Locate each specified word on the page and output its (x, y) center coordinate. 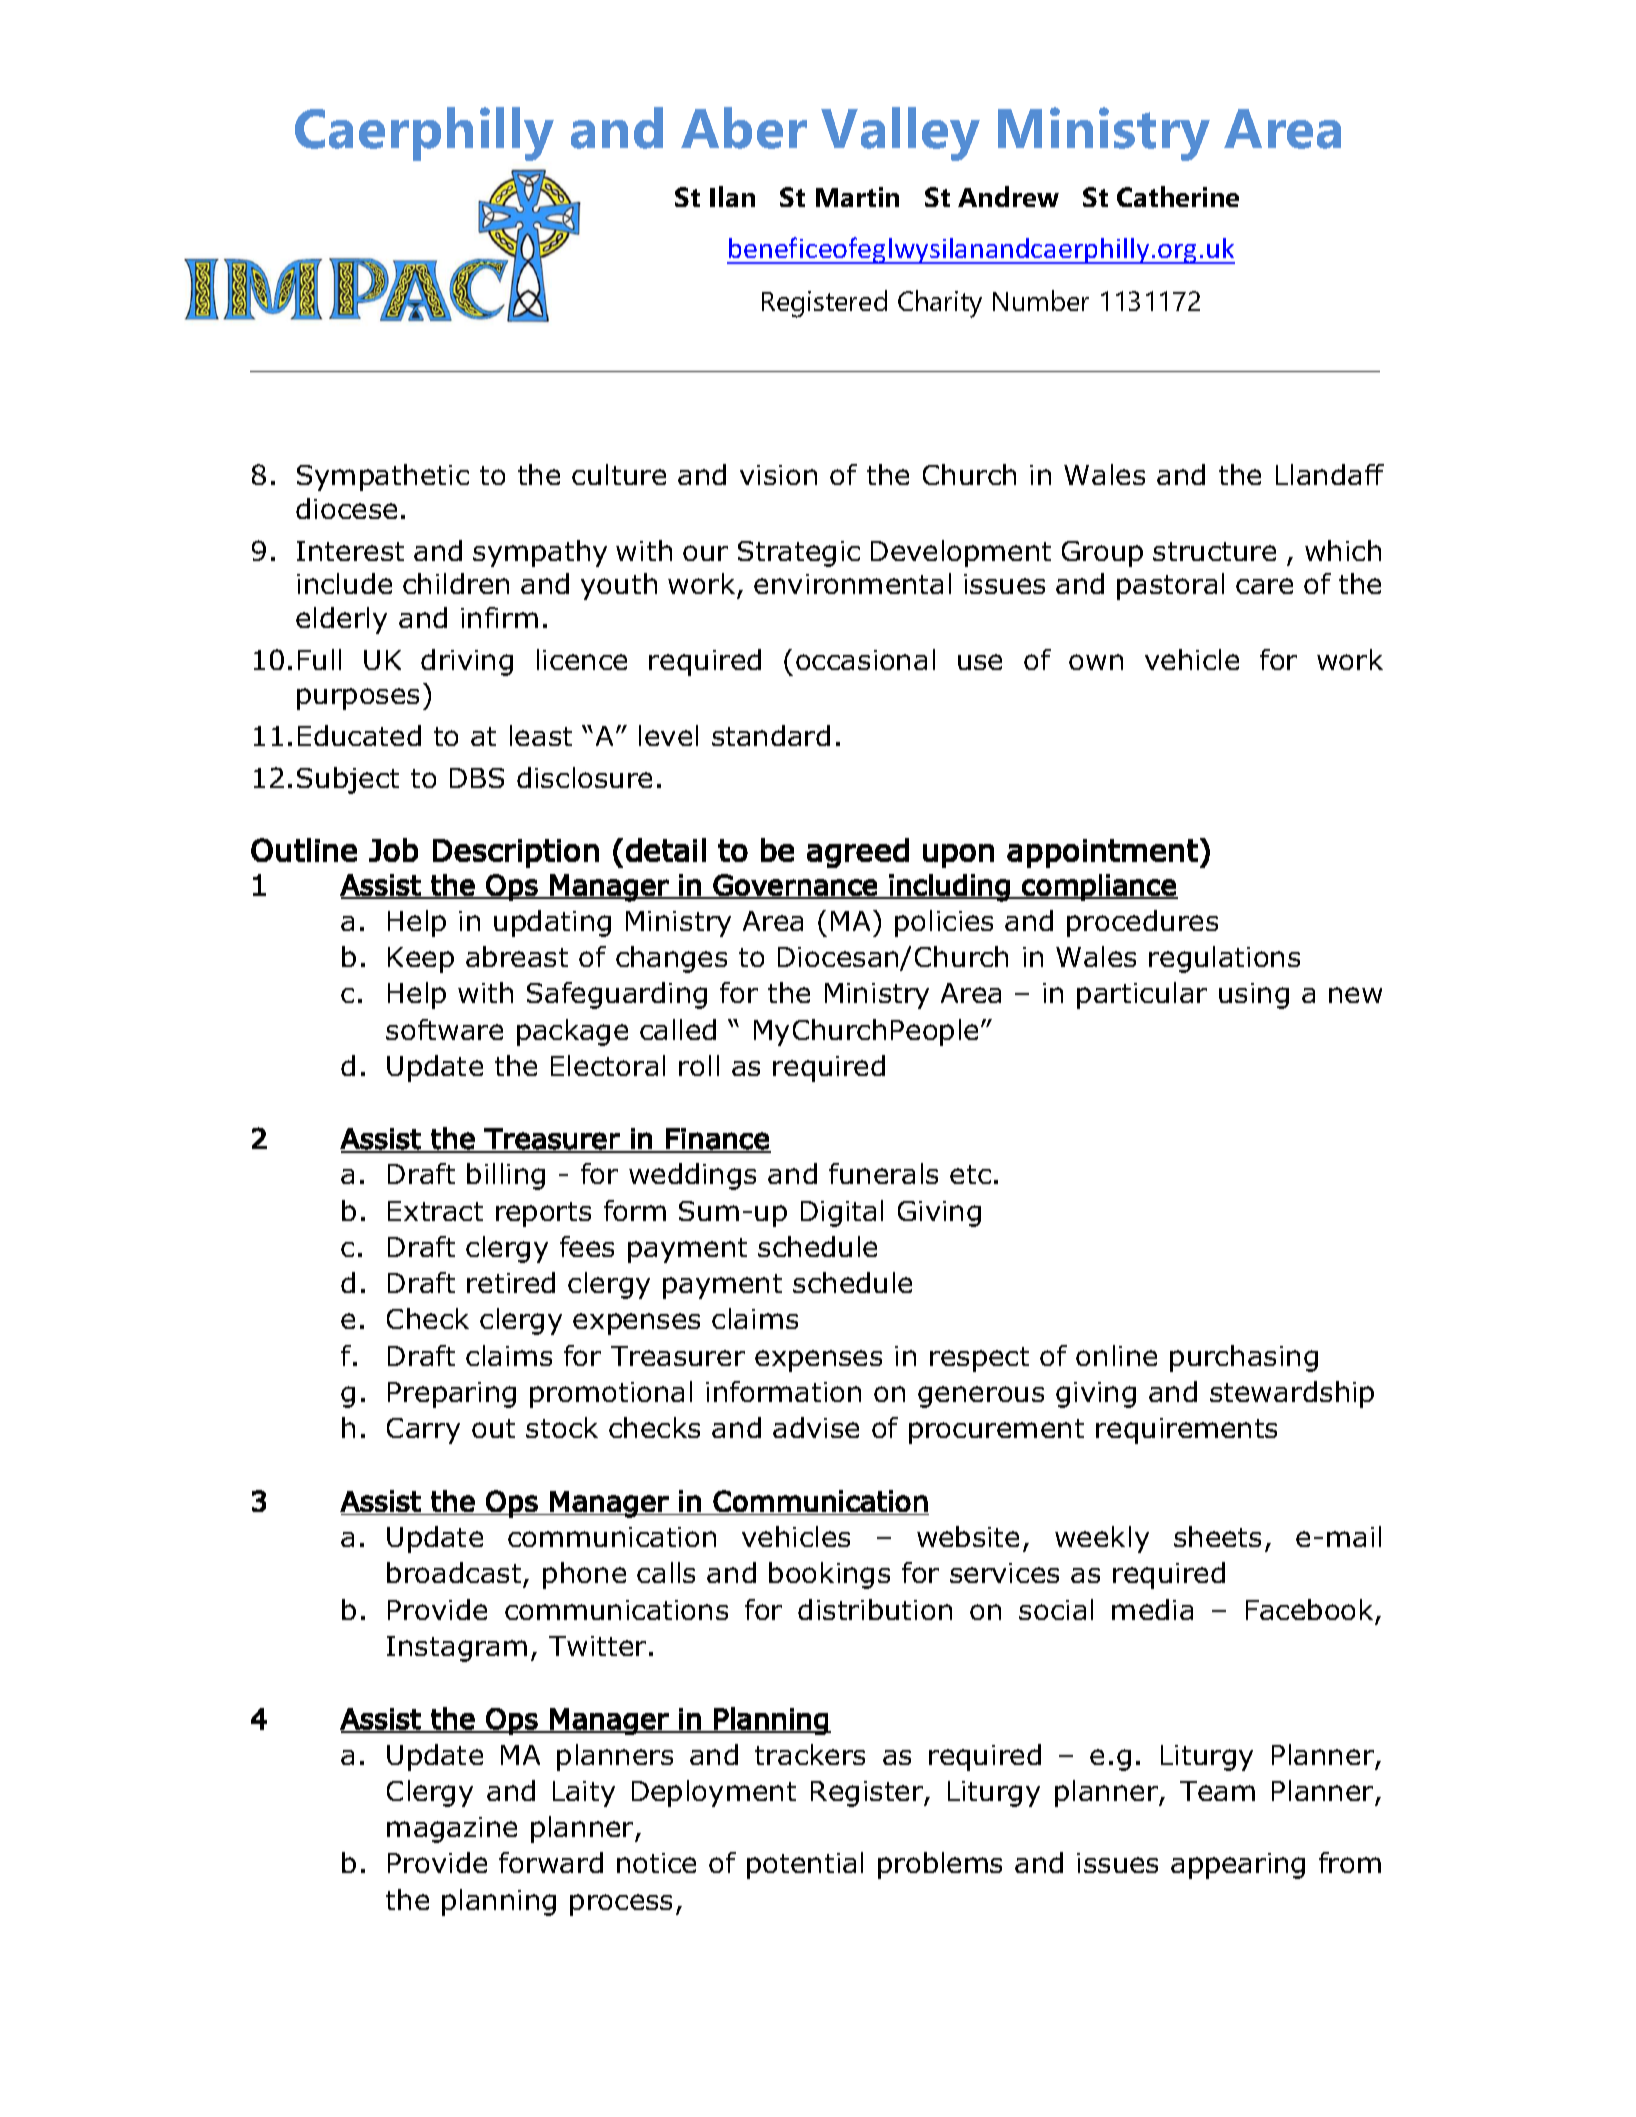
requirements (1186, 1431)
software (444, 1029)
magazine (452, 1830)
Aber (744, 128)
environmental (852, 583)
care (1264, 586)
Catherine (1178, 196)
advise (816, 1427)
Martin (857, 197)
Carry (423, 1431)
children (456, 583)
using (1254, 996)
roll (699, 1065)
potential (805, 1865)
